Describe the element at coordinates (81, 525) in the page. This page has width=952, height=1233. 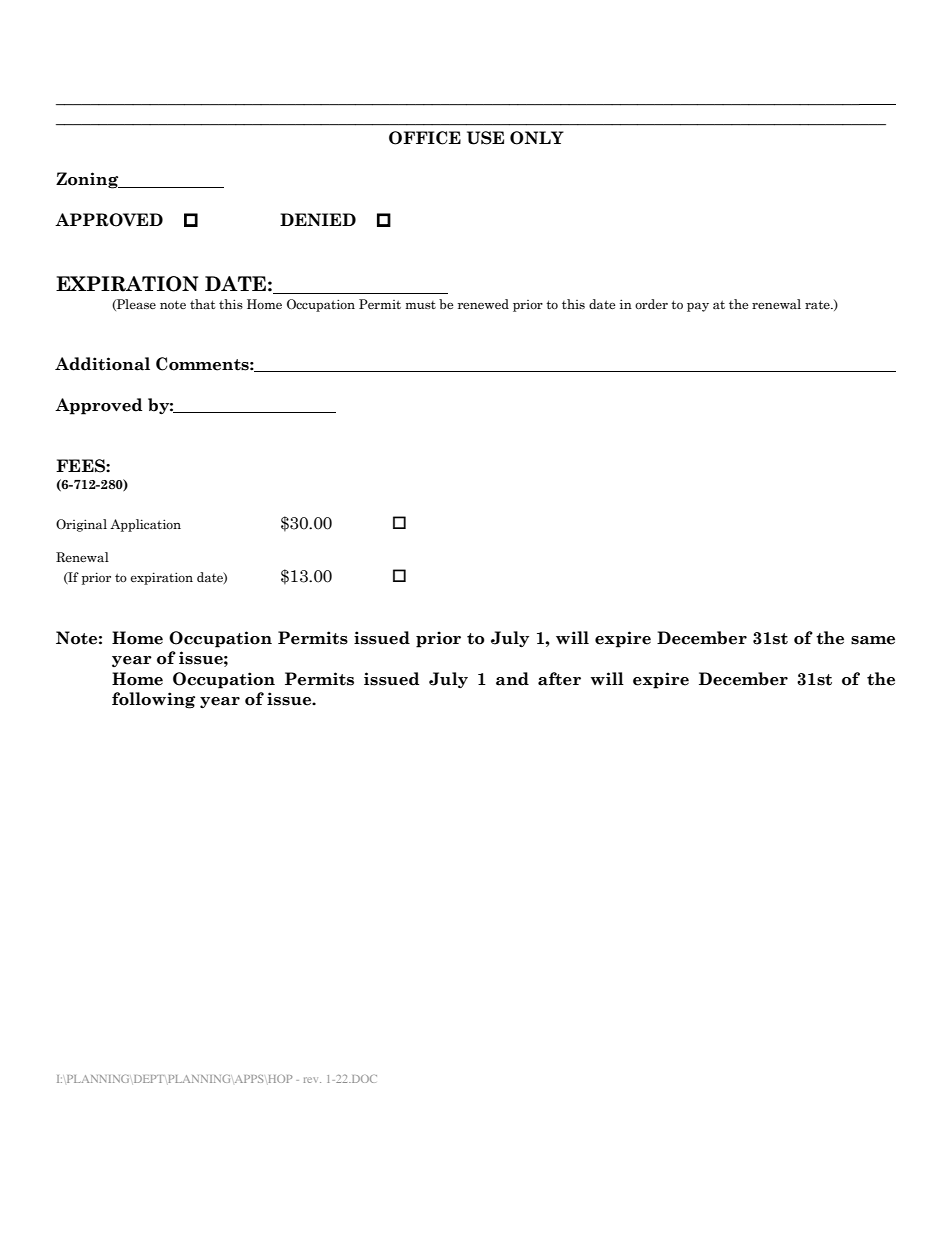
I see `Original` at that location.
